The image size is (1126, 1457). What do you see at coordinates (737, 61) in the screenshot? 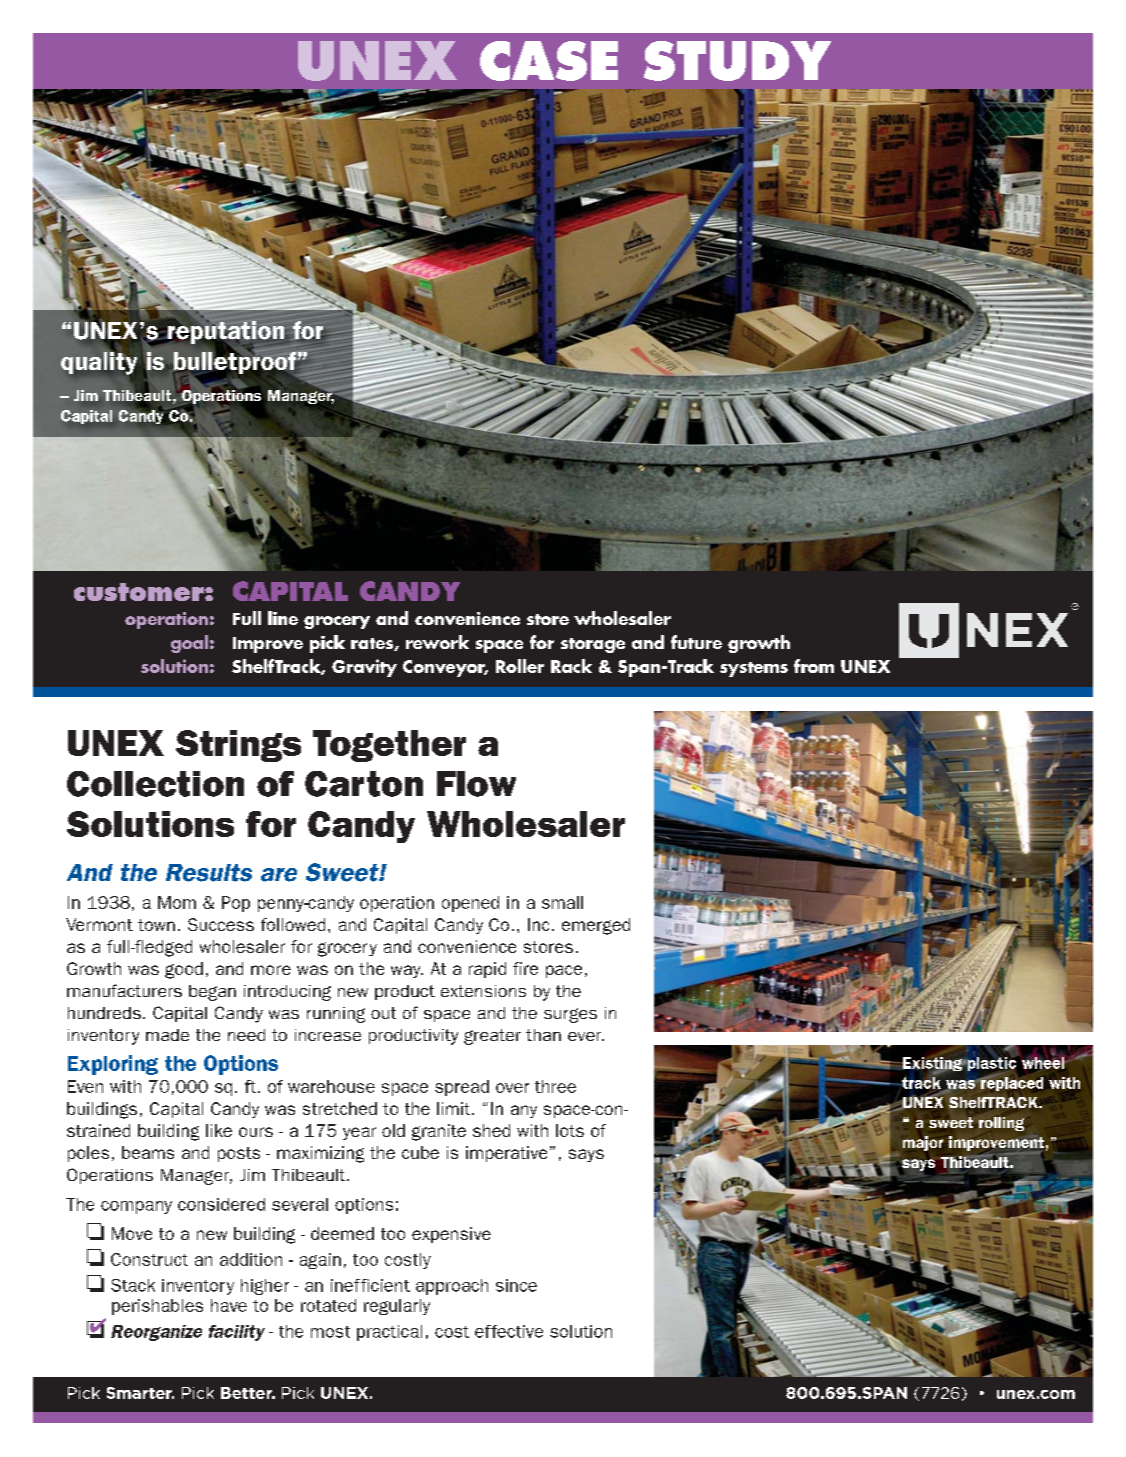
I see `STUDY` at bounding box center [737, 61].
